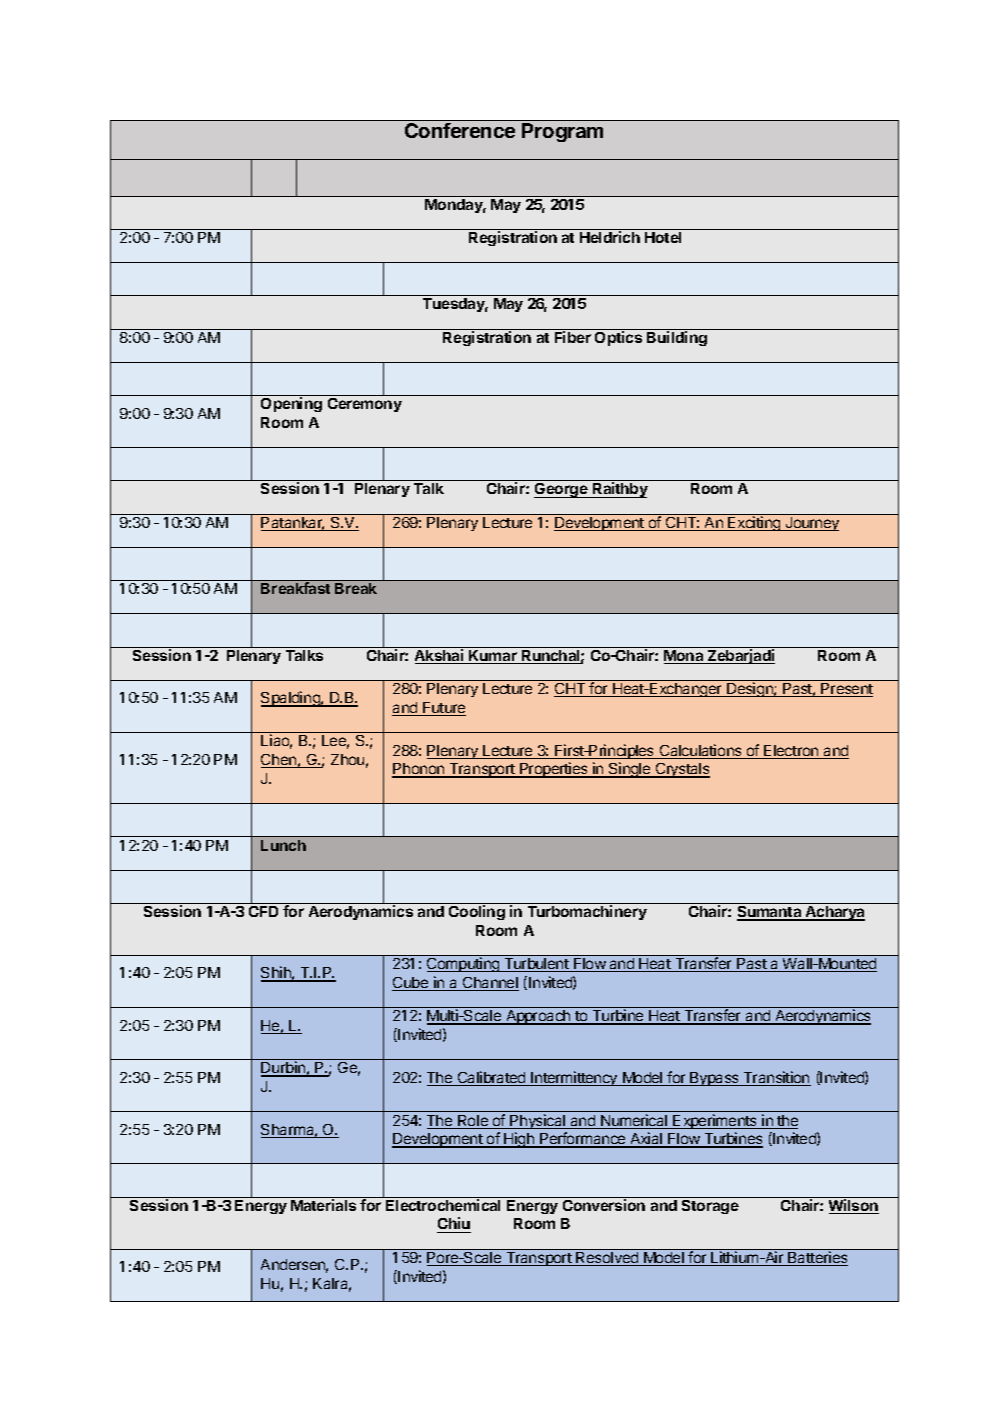 This image has height=1423, width=1007. Describe the element at coordinates (811, 524) in the image. I see `Journey` at that location.
